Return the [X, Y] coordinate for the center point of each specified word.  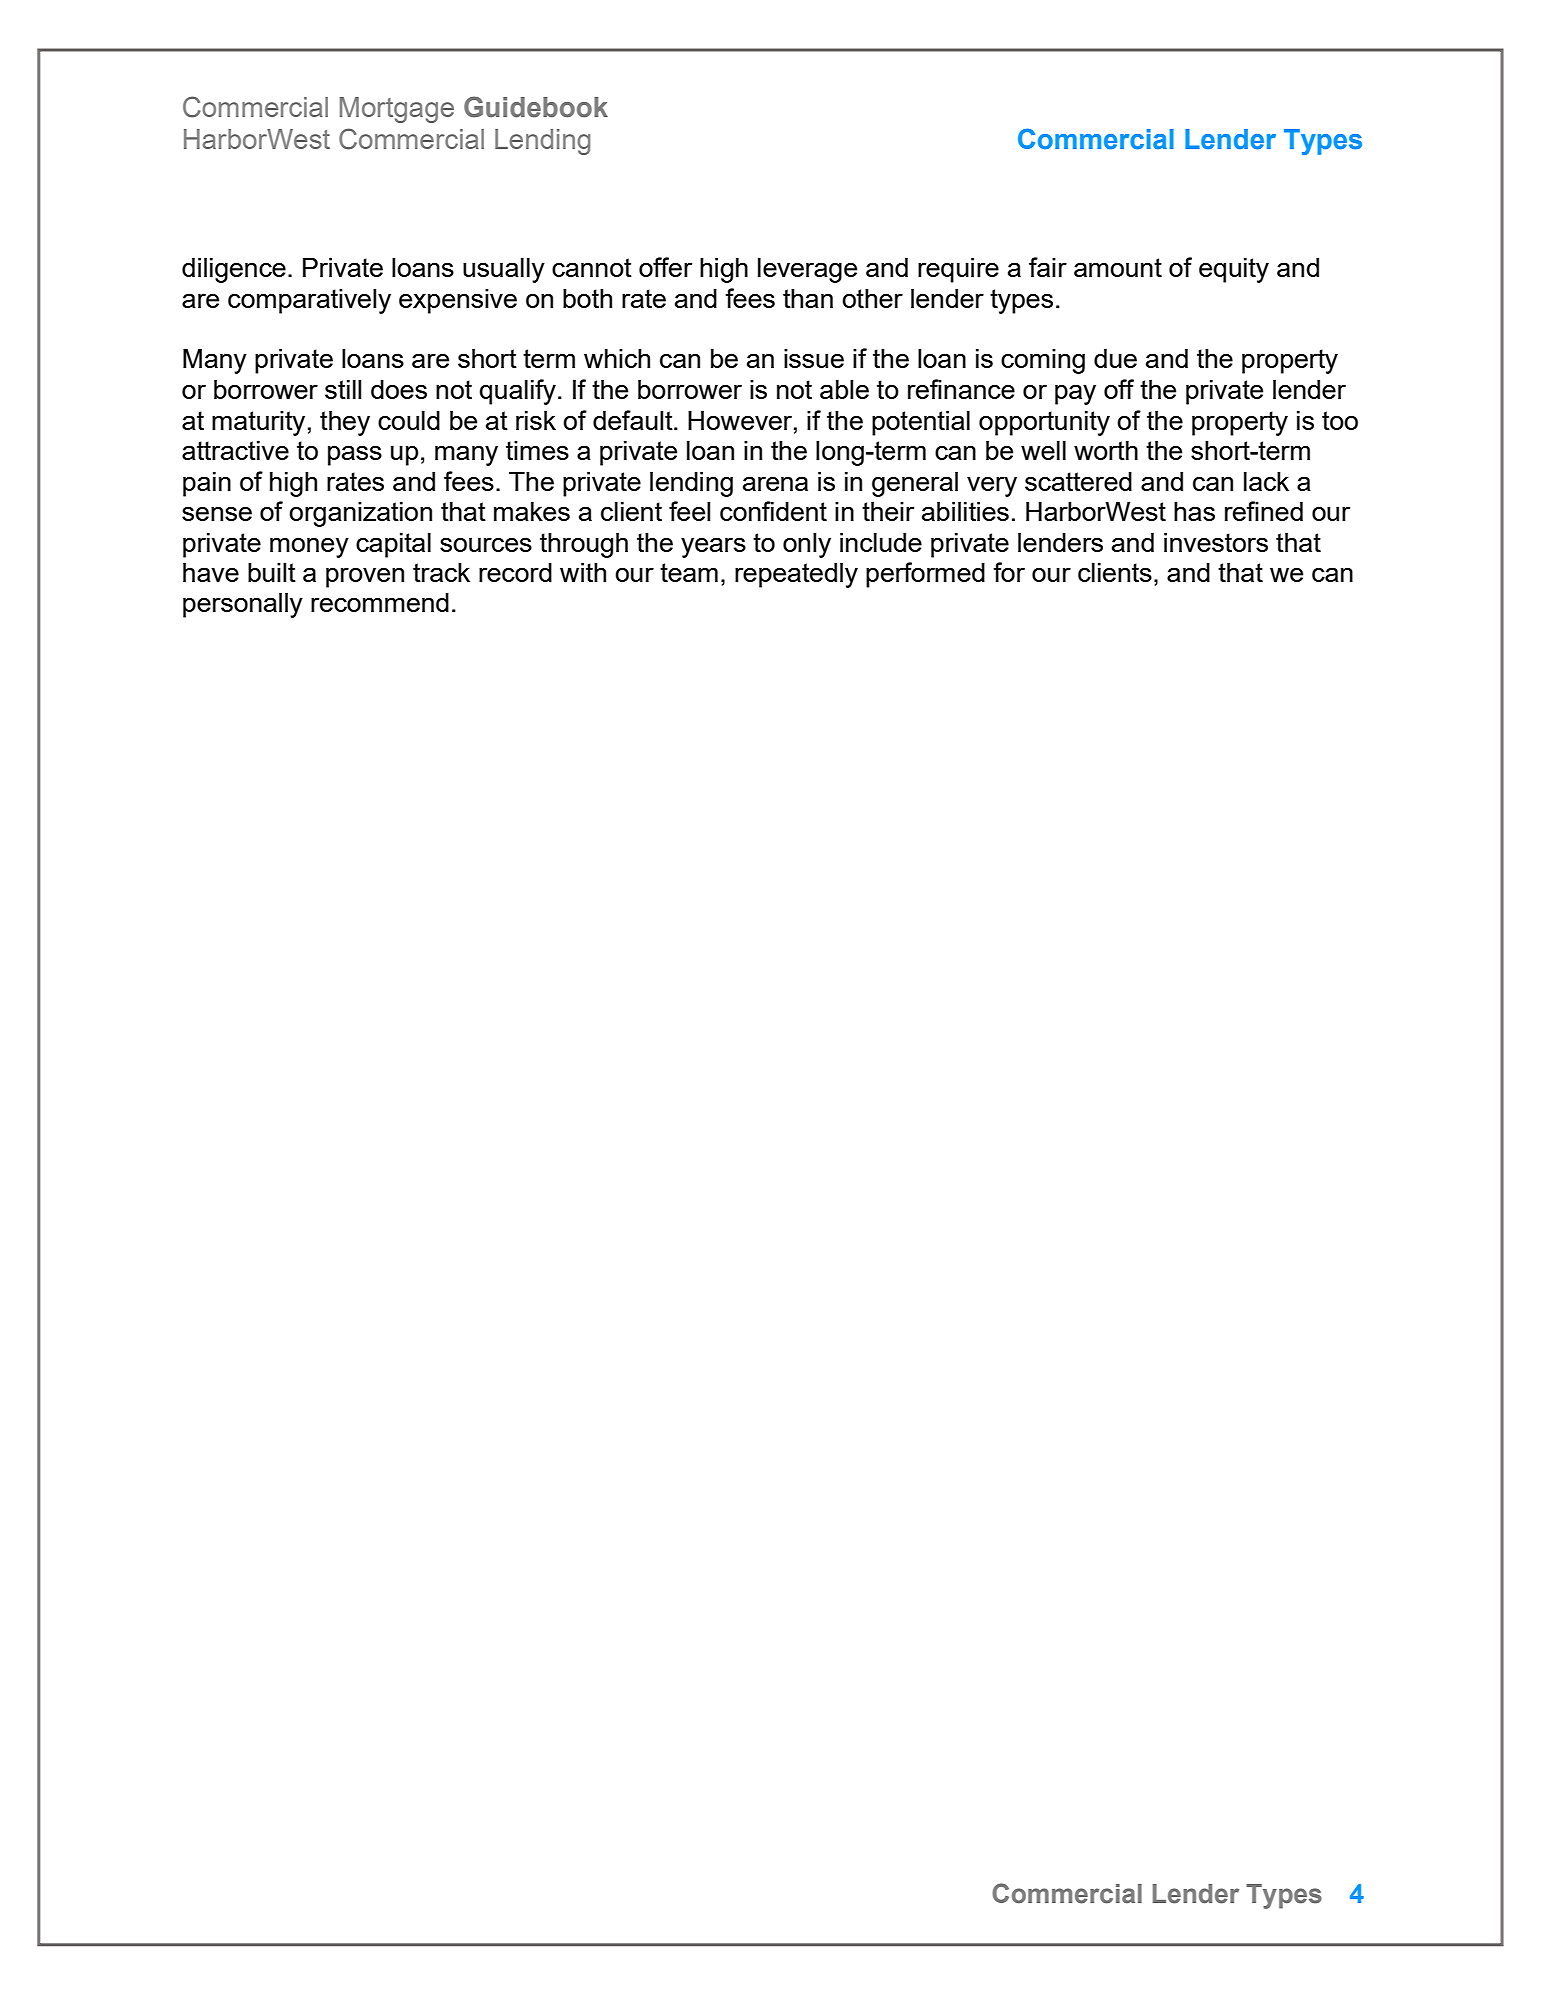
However [741, 420]
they [345, 423]
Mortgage [397, 110]
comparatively [309, 301]
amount [1118, 267]
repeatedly [796, 575]
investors [1216, 542]
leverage [807, 270]
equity [1234, 270]
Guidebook [536, 107]
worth [1106, 450]
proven [365, 578]
